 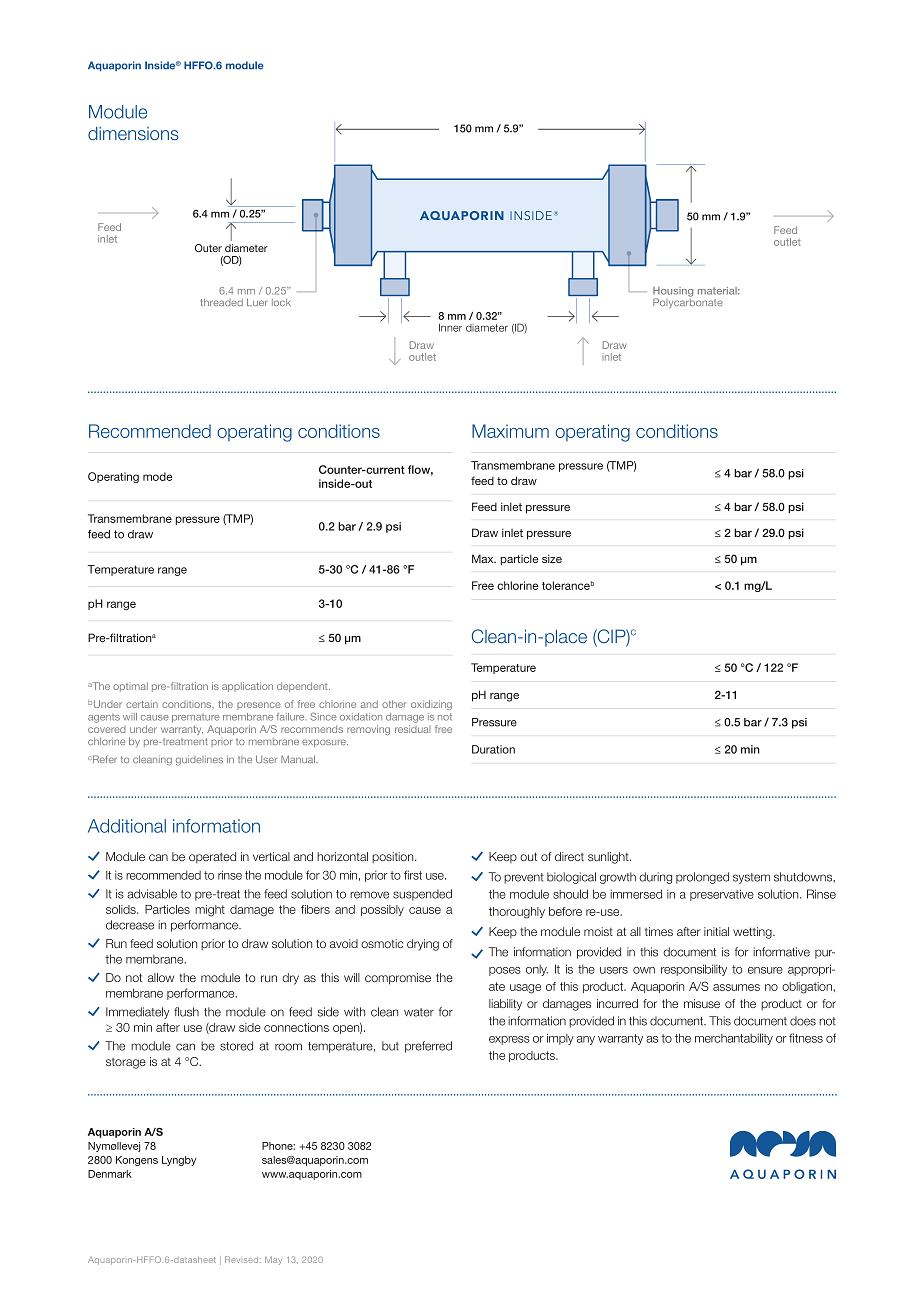 I want to click on May, so click(x=273, y=1261).
